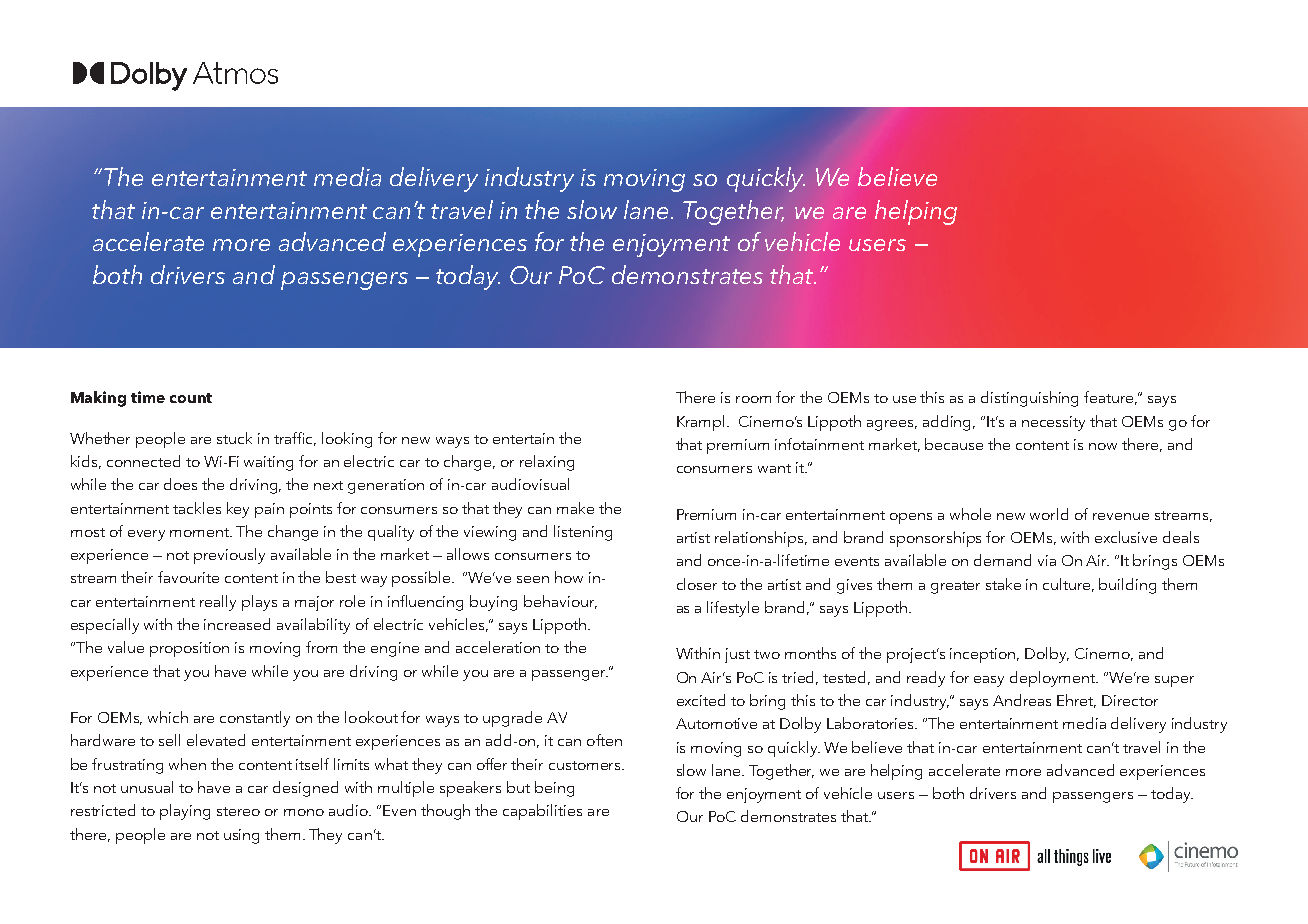  What do you see at coordinates (237, 624) in the screenshot?
I see `increased` at bounding box center [237, 624].
